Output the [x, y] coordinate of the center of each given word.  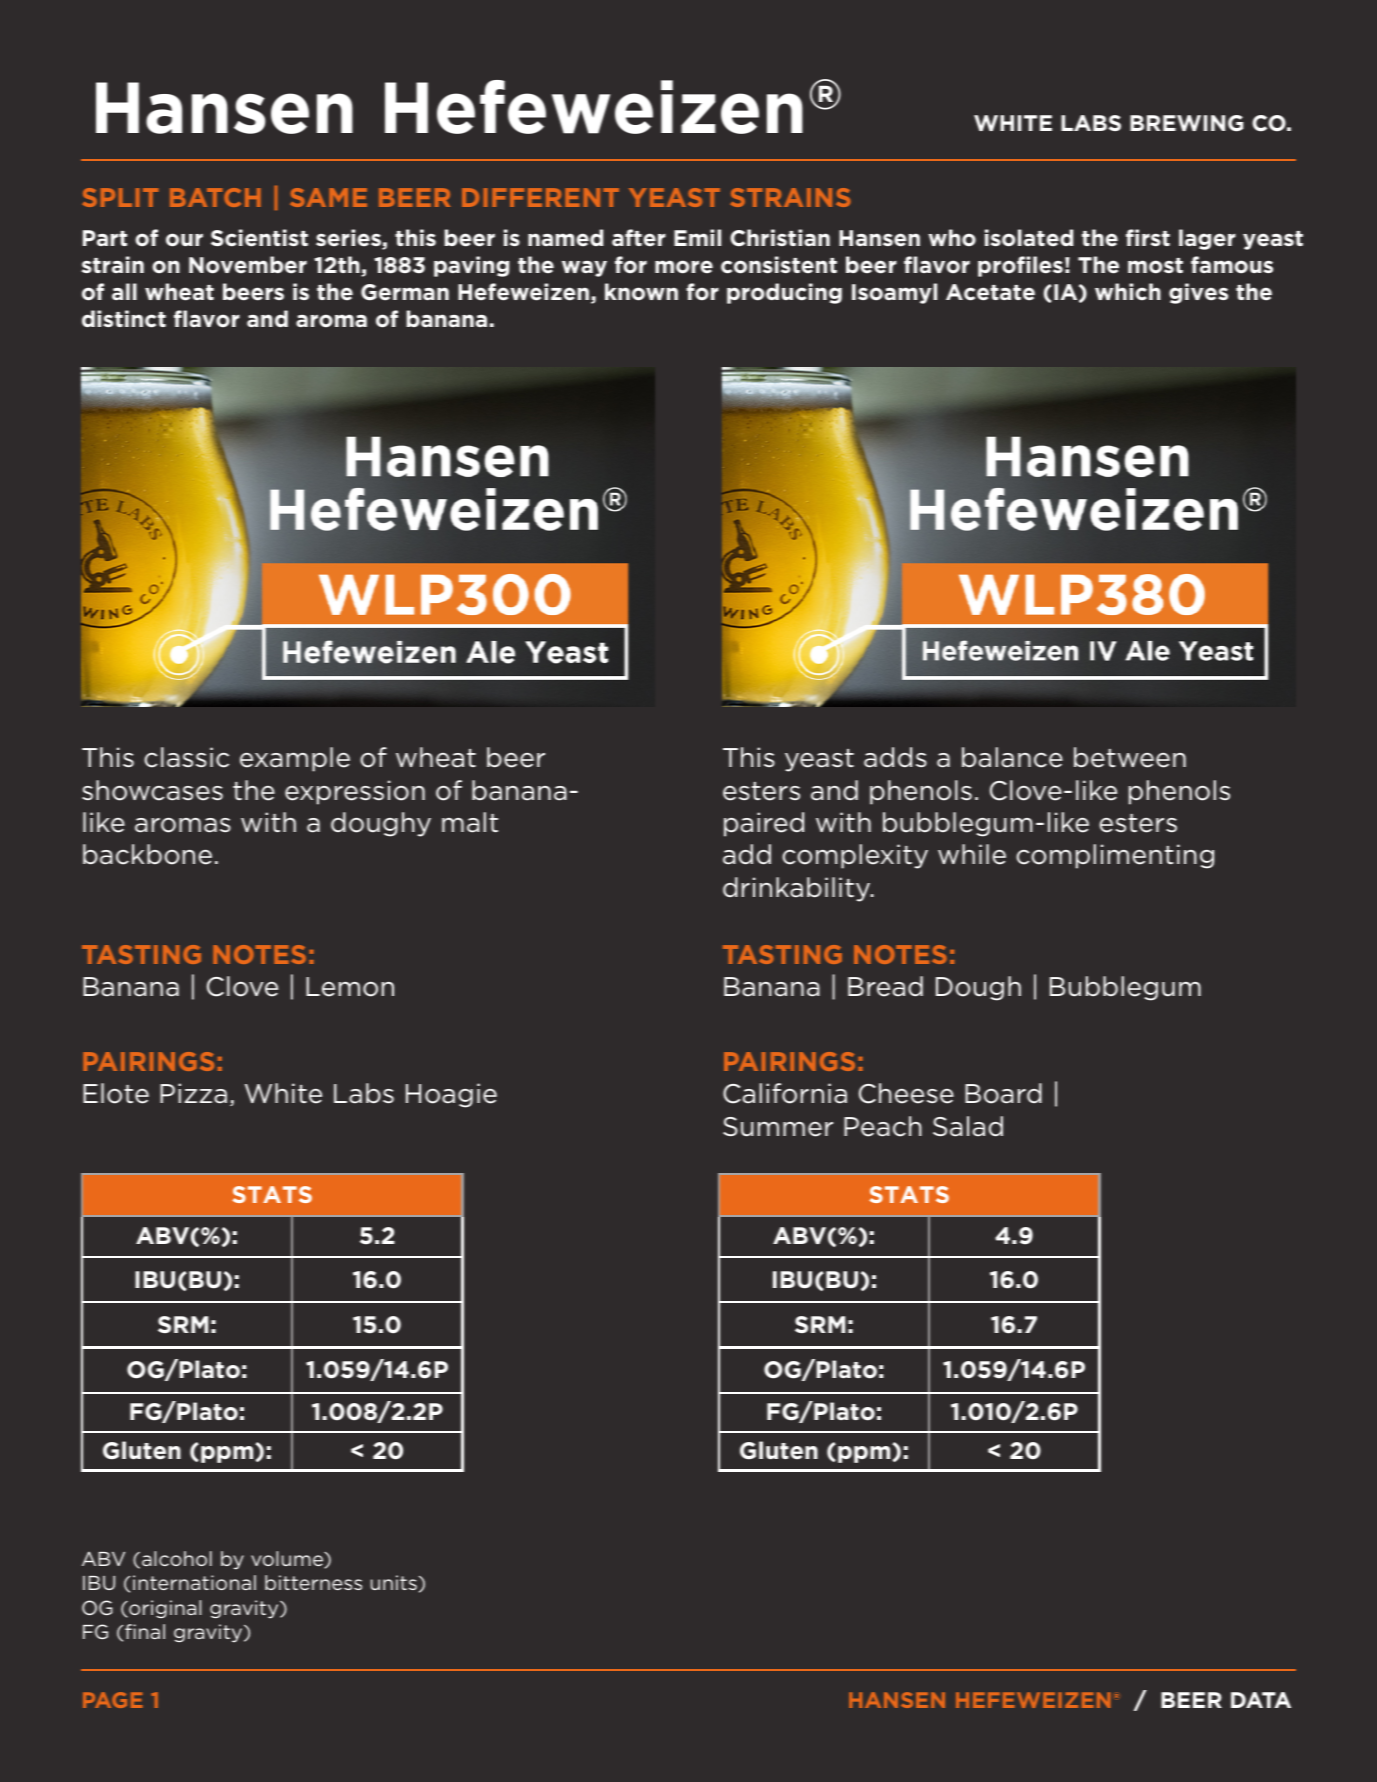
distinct [124, 319]
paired [764, 824]
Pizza [193, 1093]
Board [1003, 1093]
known [641, 292]
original [164, 1609]
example [295, 759]
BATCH [215, 197]
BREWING [1186, 123]
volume [288, 1559]
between [1130, 757]
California [785, 1093]
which [1128, 292]
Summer [778, 1127]
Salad [968, 1126]
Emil [697, 237]
